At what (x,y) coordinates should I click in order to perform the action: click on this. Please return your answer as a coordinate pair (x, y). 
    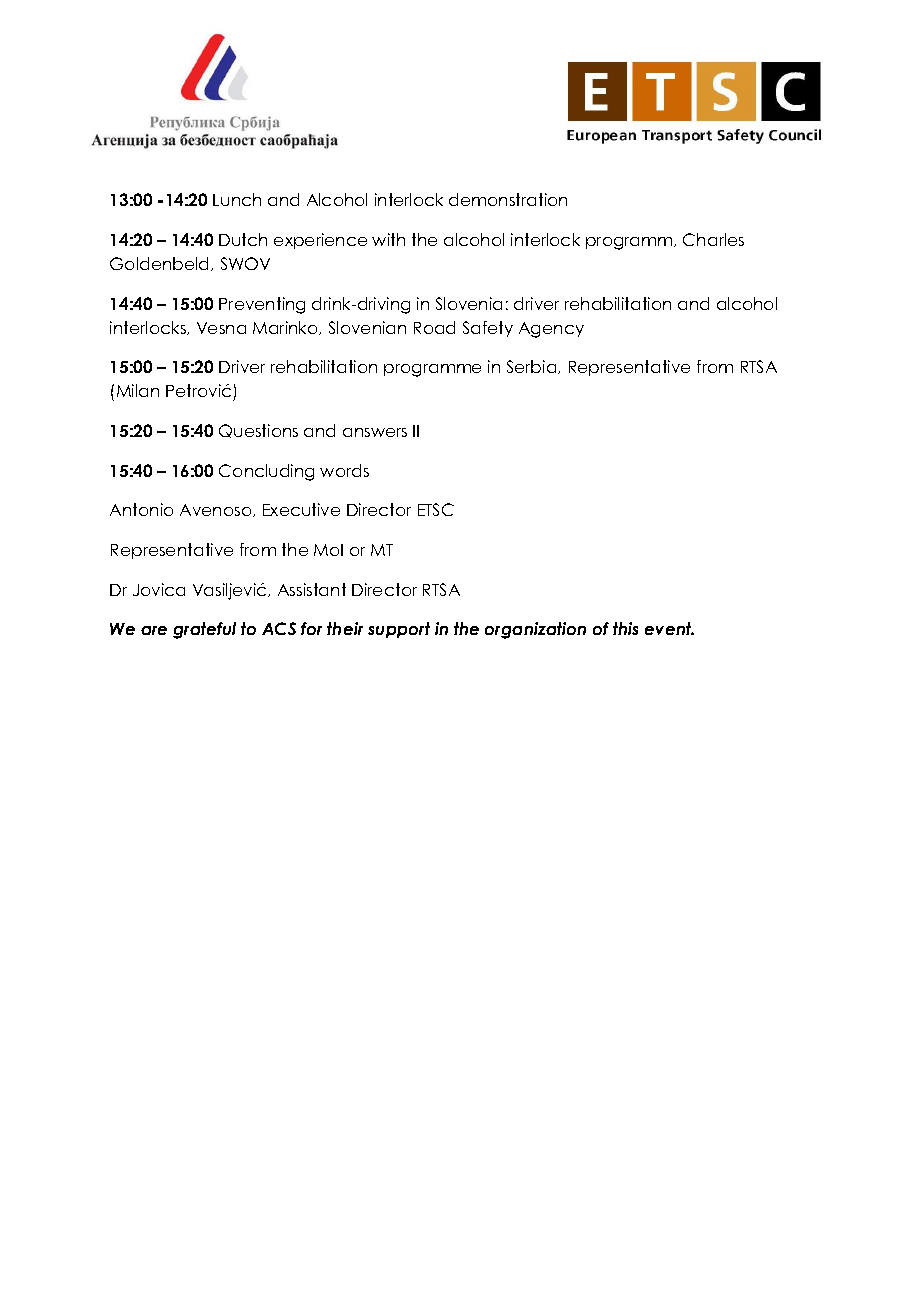
    Looking at the image, I should click on (625, 628).
